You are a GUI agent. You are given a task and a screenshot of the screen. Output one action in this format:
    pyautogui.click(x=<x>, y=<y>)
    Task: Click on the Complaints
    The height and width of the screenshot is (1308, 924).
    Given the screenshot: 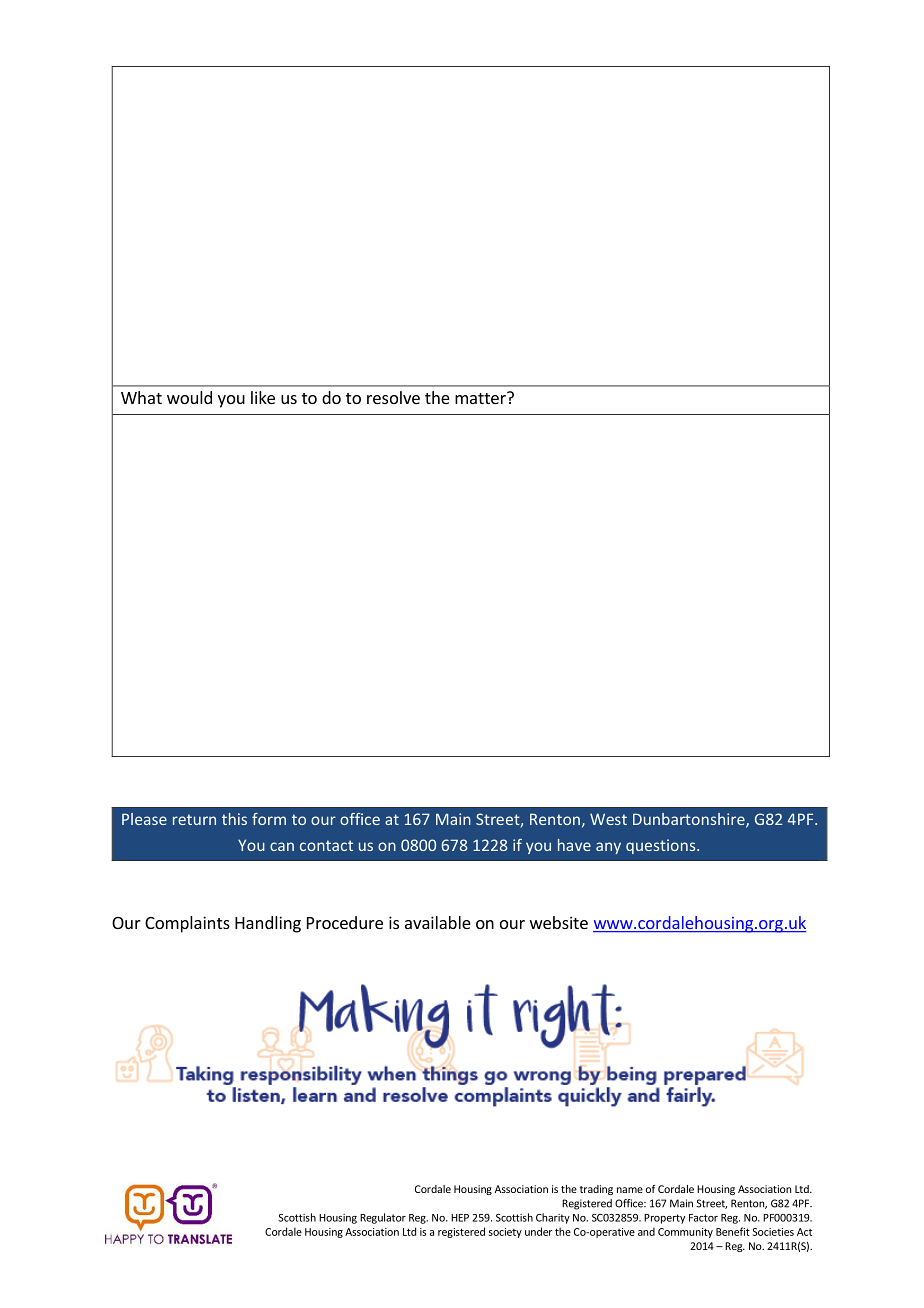 What is the action you would take?
    pyautogui.click(x=187, y=924)
